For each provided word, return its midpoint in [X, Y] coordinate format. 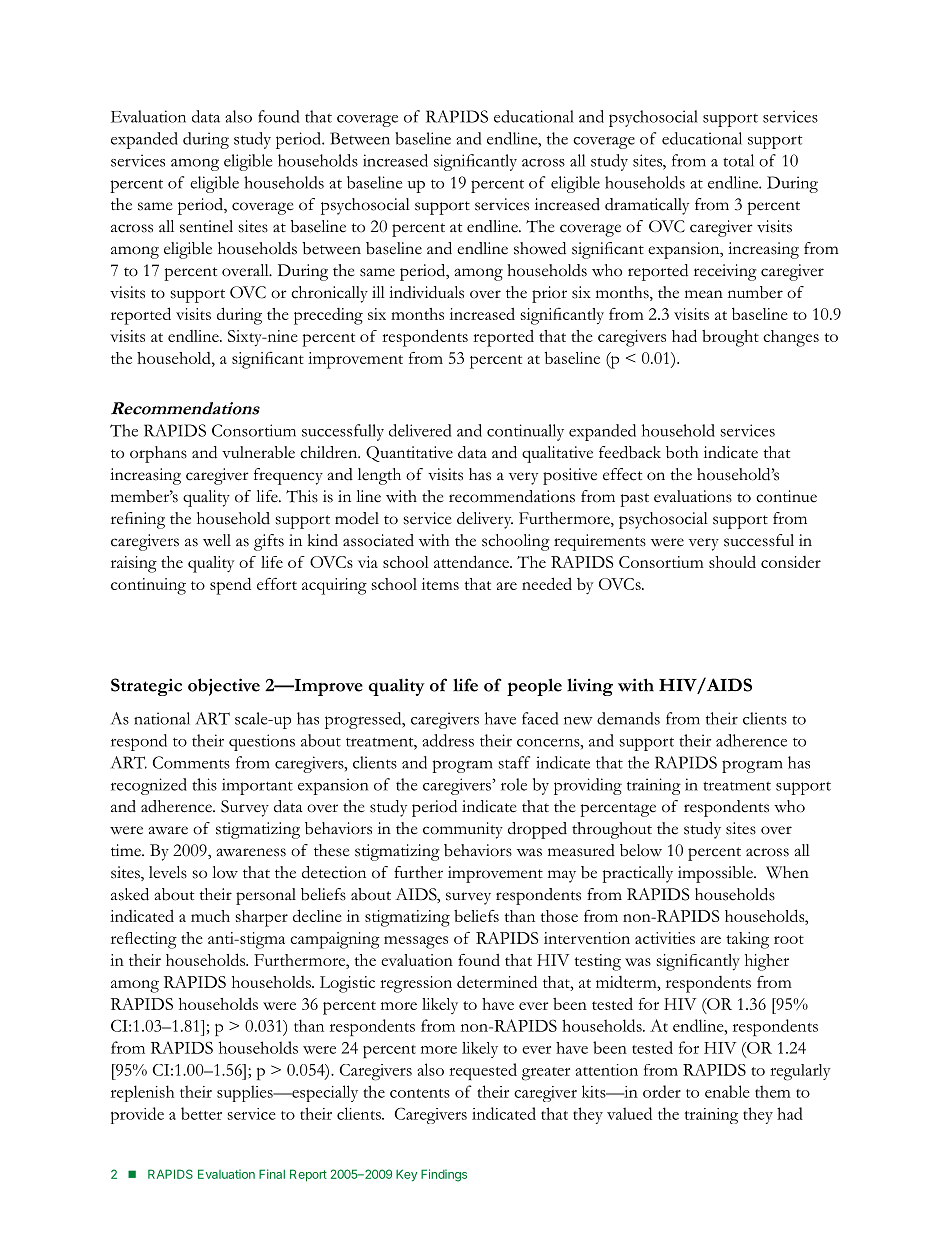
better [201, 1113]
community [463, 830]
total [738, 160]
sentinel [206, 226]
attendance [472, 561]
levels [168, 872]
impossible [716, 874]
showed [540, 248]
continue [786, 496]
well [217, 540]
